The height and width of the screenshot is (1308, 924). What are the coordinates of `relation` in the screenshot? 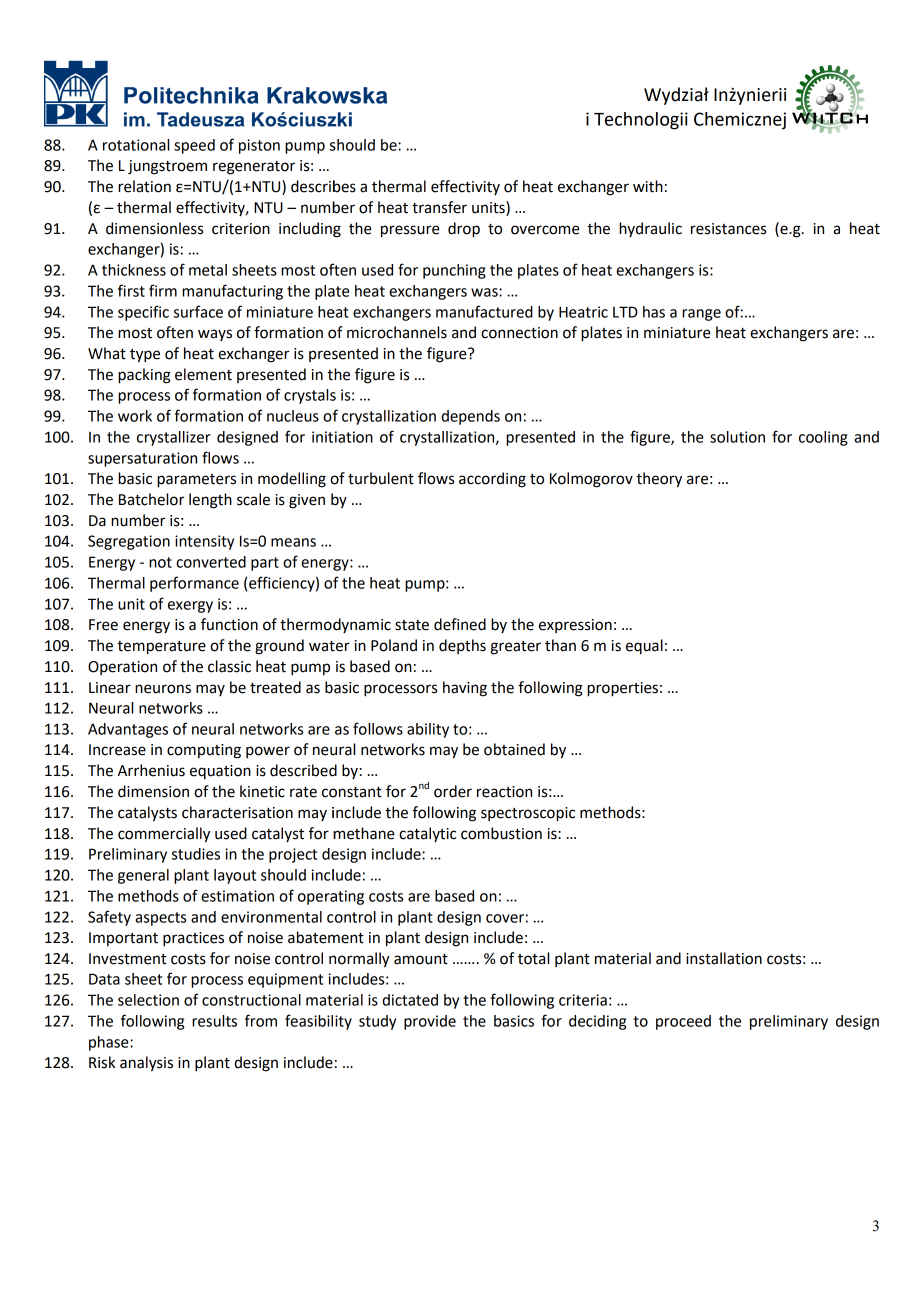 It's located at (144, 186).
